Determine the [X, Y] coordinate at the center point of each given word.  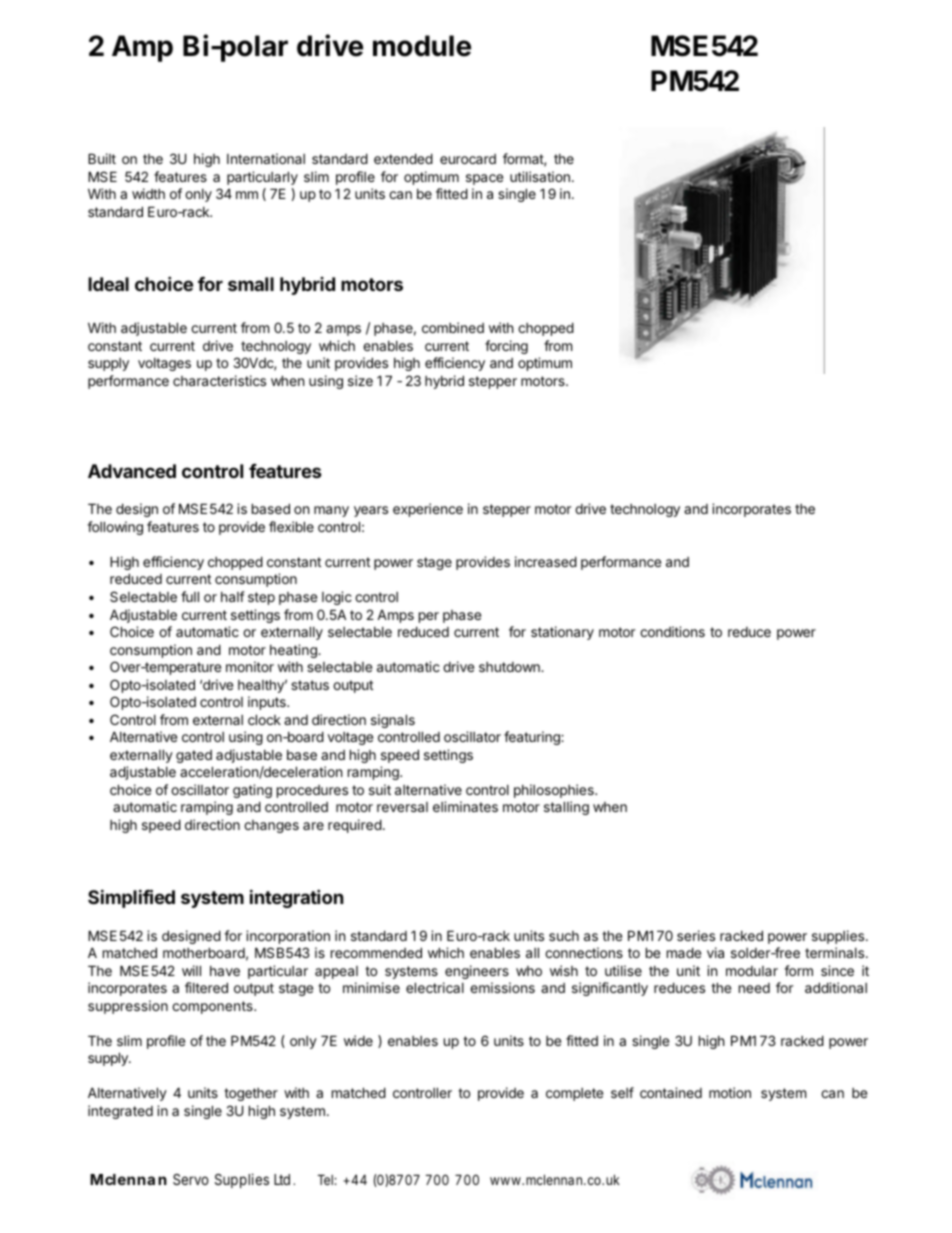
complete [574, 1094]
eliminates [465, 806]
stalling [566, 808]
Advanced [132, 471]
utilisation [540, 176]
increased [546, 561]
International [266, 158]
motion [730, 1092]
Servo [191, 1179]
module [422, 46]
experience [428, 510]
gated [194, 756]
